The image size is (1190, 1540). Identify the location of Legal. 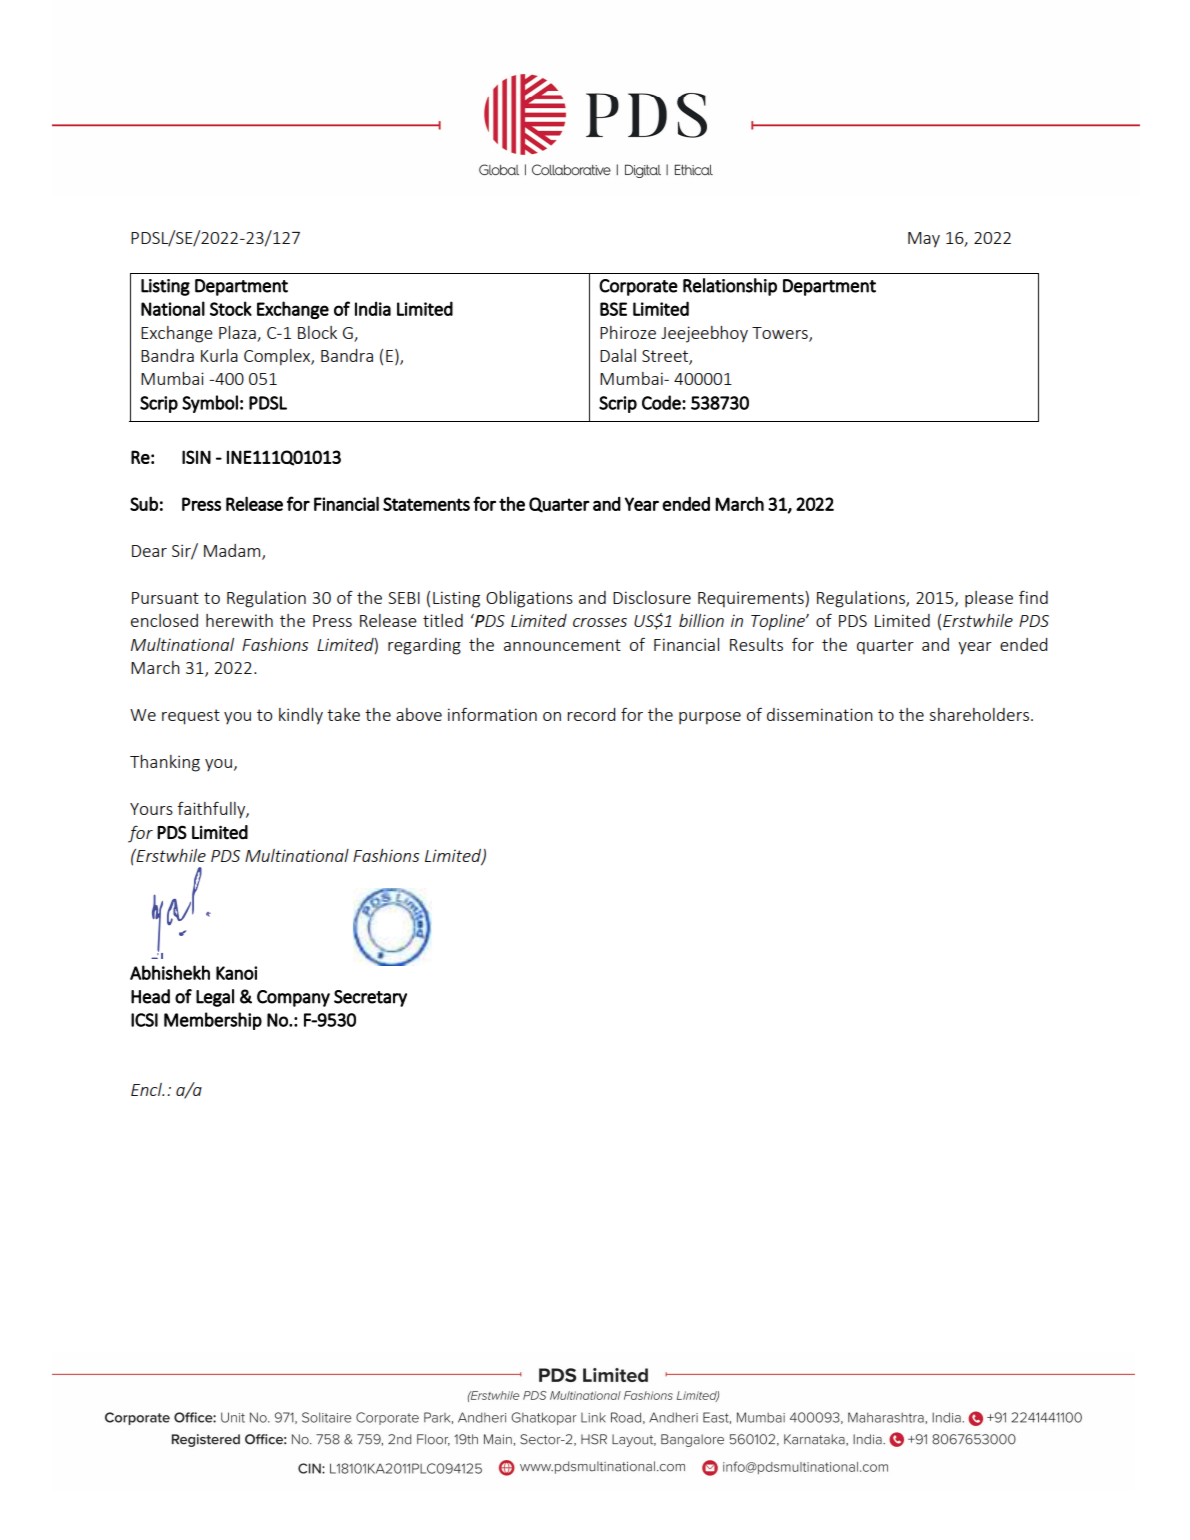
(215, 998).
